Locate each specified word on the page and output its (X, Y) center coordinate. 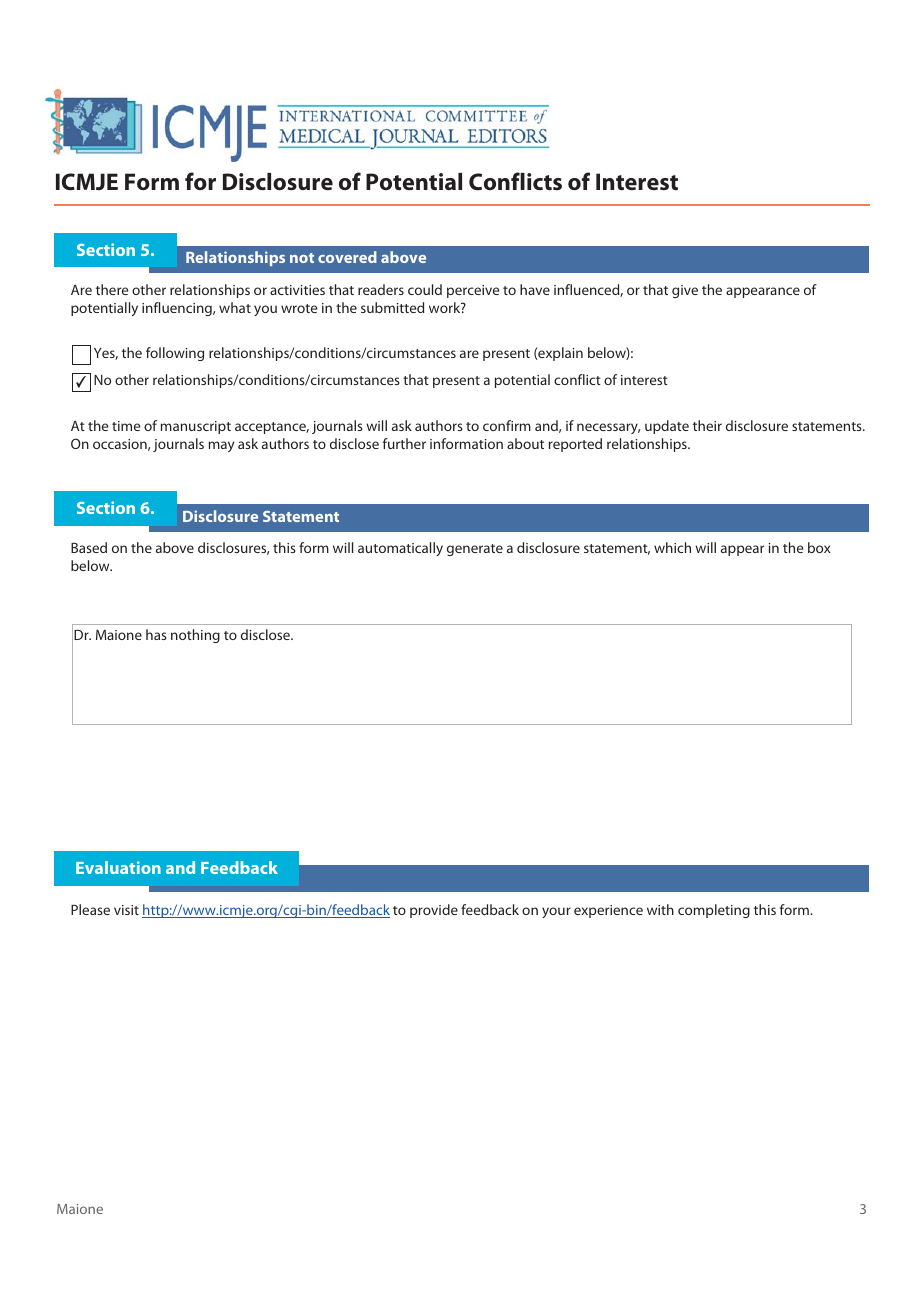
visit (126, 910)
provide (434, 911)
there (112, 289)
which (672, 547)
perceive (473, 291)
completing (714, 911)
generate (475, 550)
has (156, 634)
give (685, 291)
